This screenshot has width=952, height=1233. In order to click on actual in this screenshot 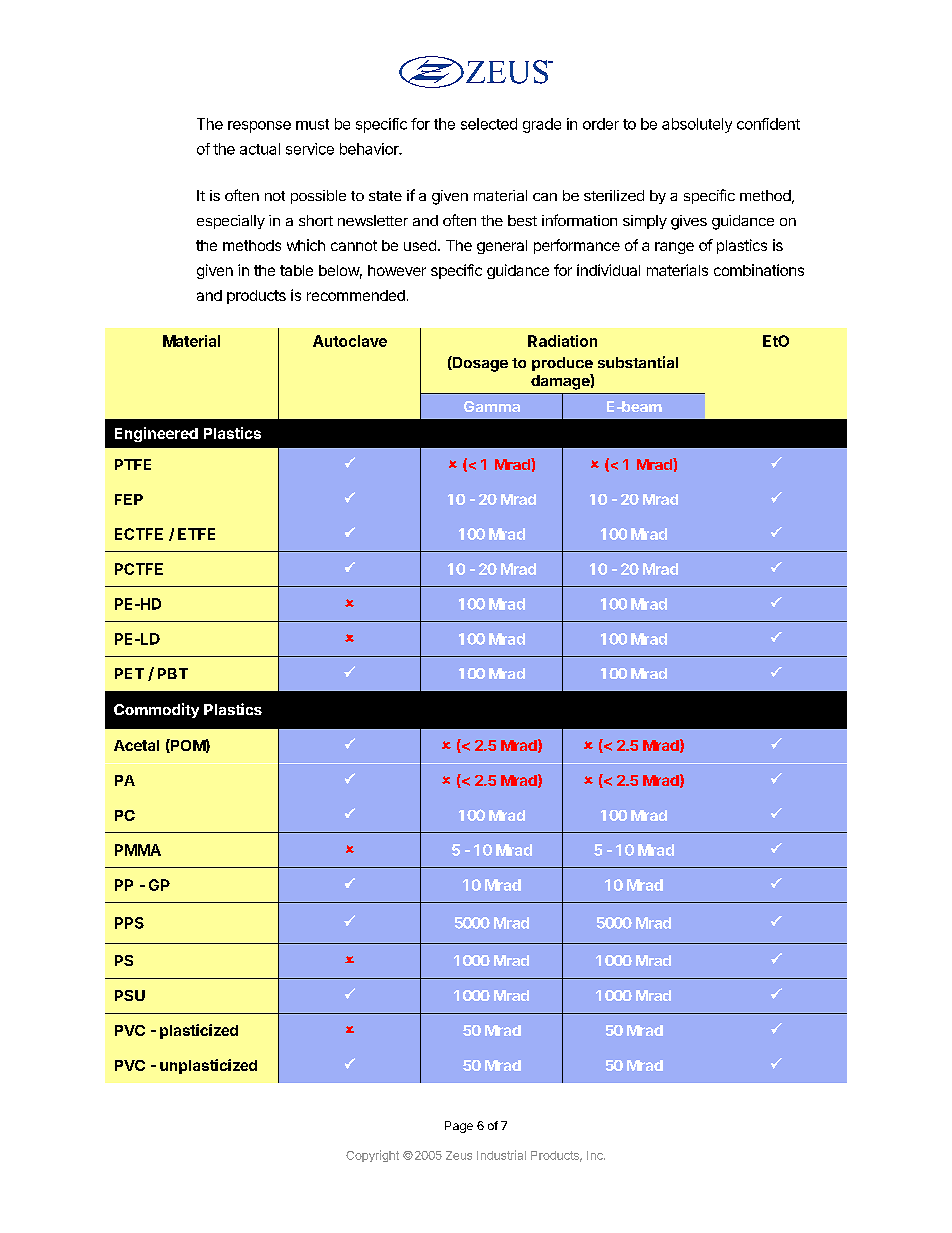, I will do `click(260, 149)`.
